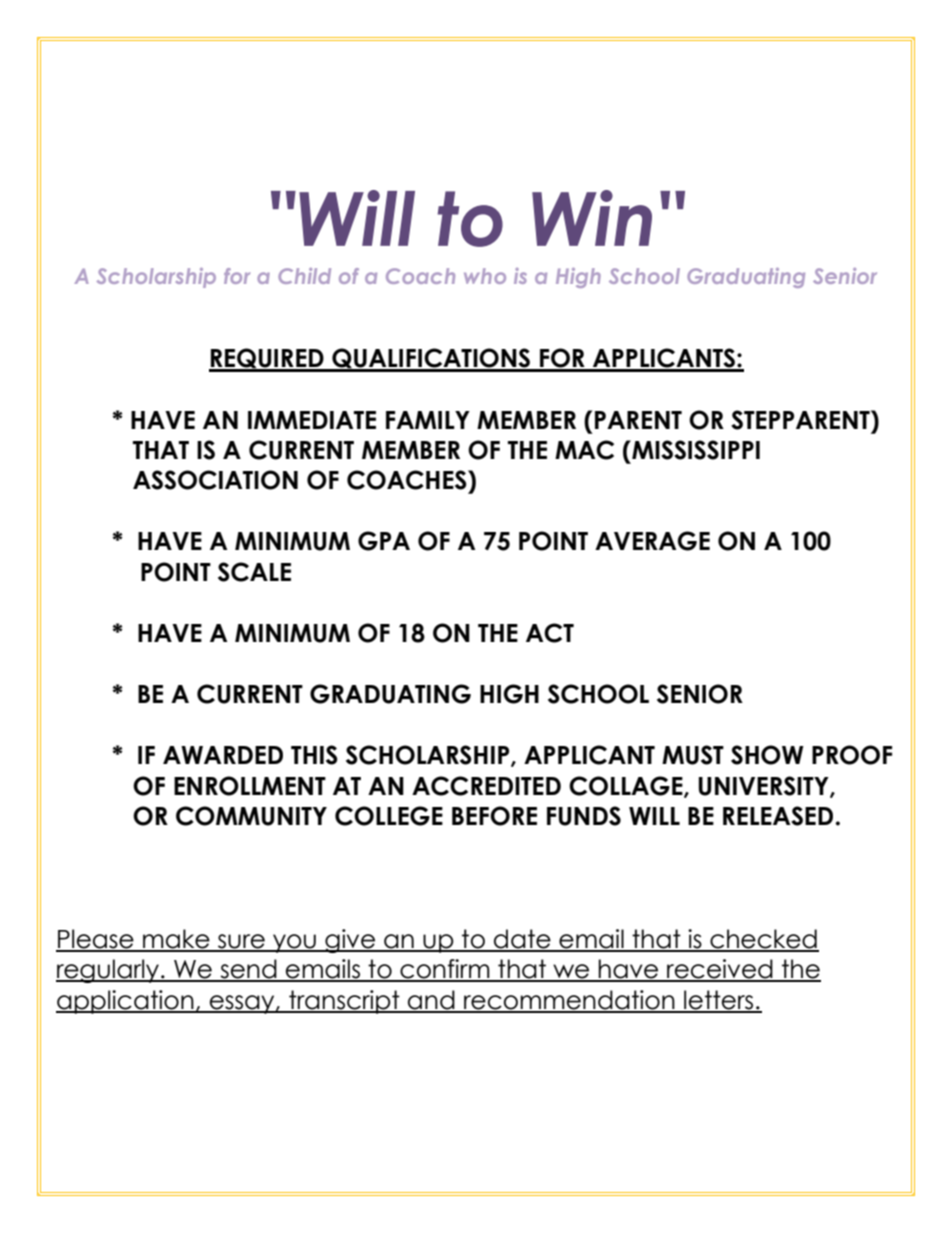 The width and height of the image is (952, 1233). I want to click on Win, so click(592, 218).
